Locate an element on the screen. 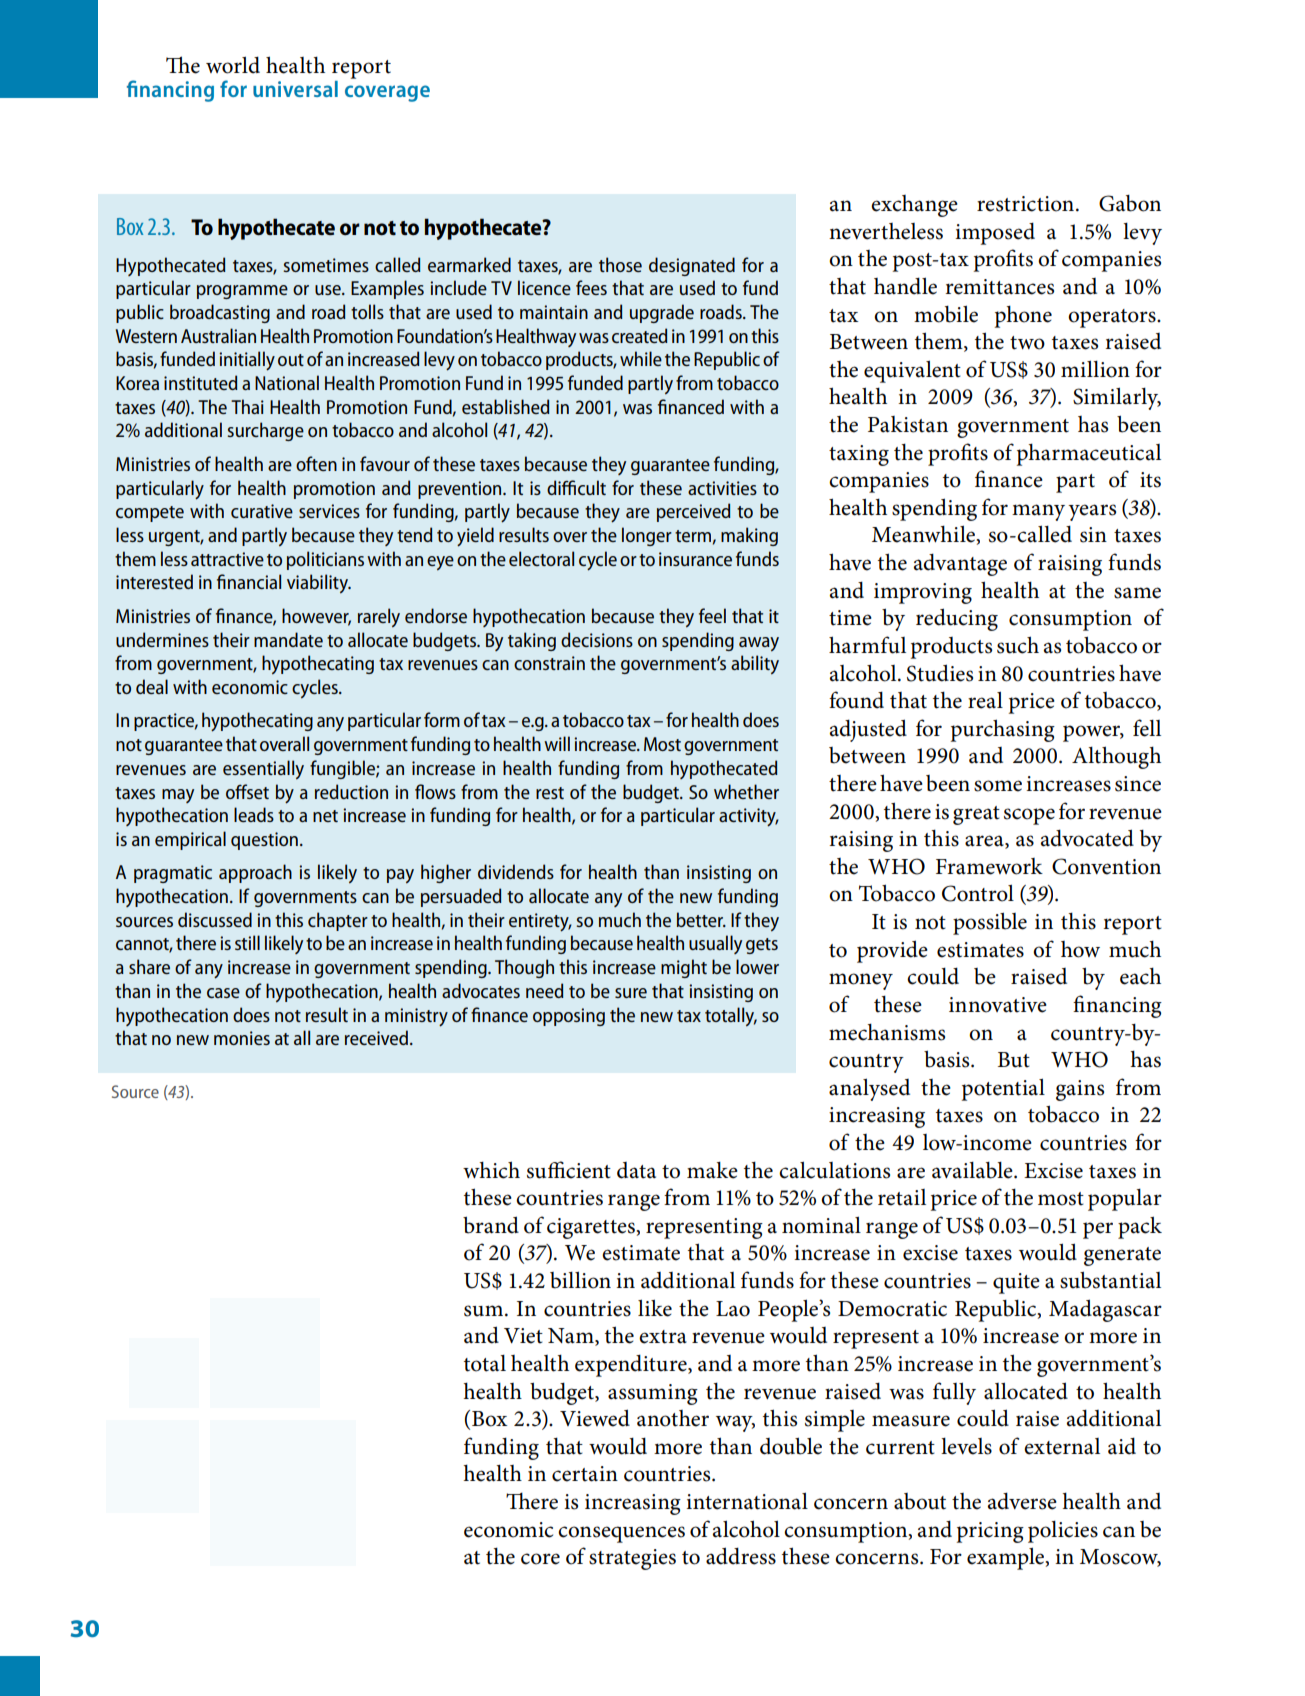  cigarettes is located at coordinates (591, 1228).
